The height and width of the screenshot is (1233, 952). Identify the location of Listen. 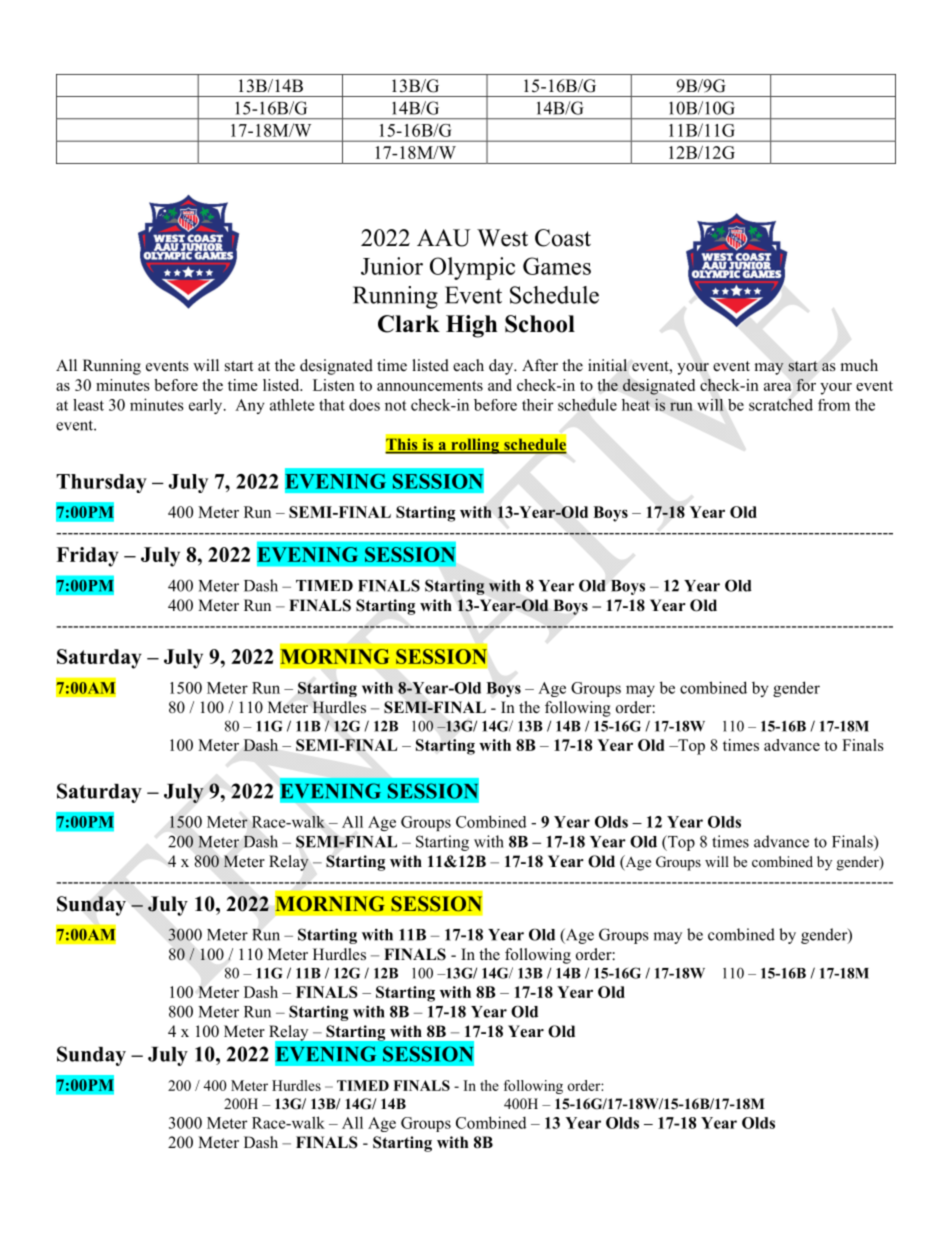
(334, 385).
